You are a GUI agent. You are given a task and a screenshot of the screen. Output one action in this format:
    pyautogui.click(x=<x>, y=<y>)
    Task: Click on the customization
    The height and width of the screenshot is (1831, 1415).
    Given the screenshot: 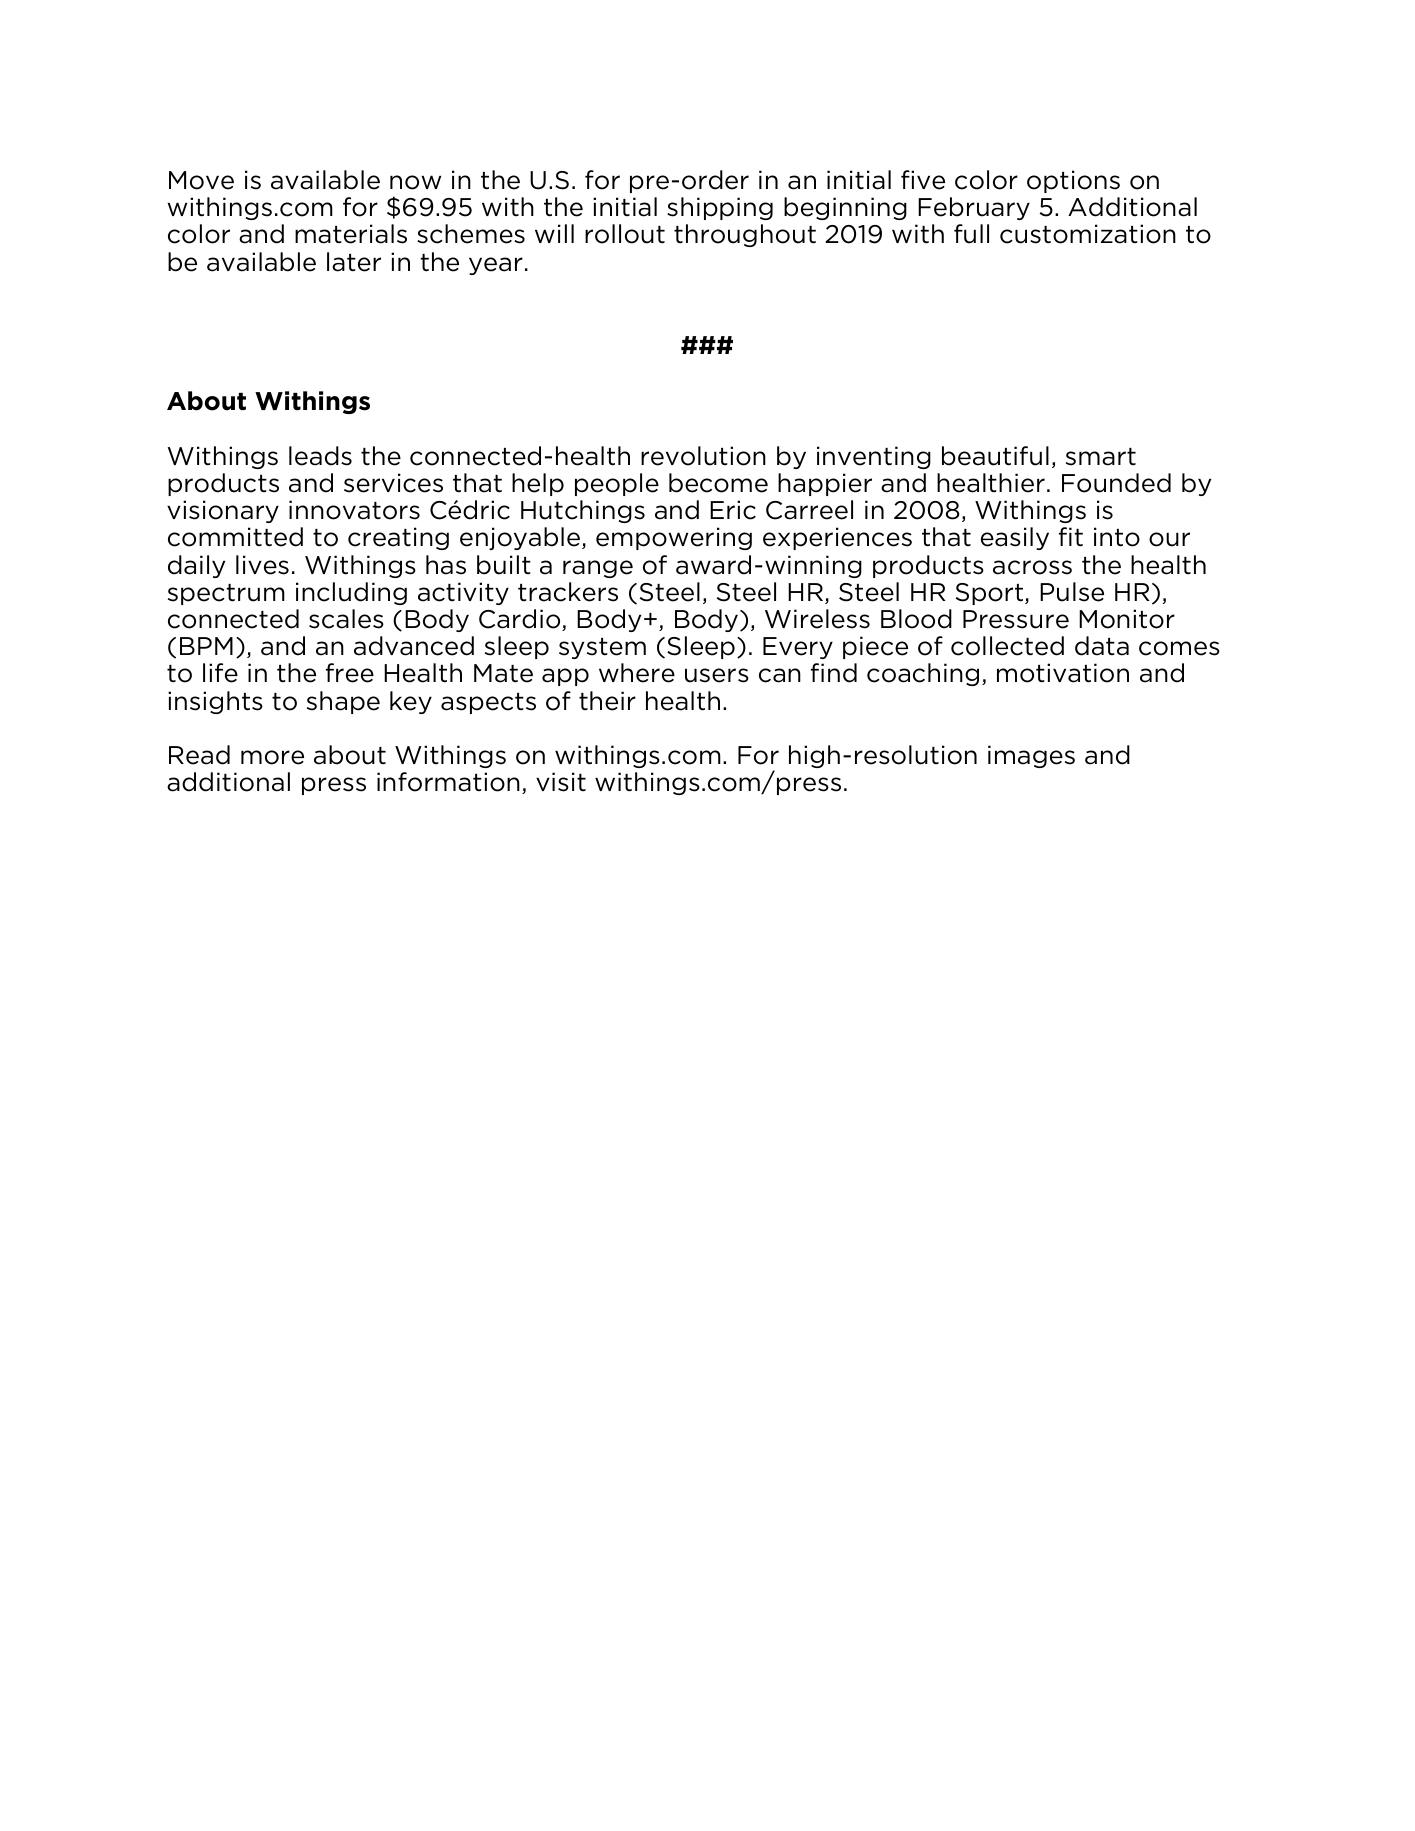 What is the action you would take?
    pyautogui.click(x=1088, y=234)
